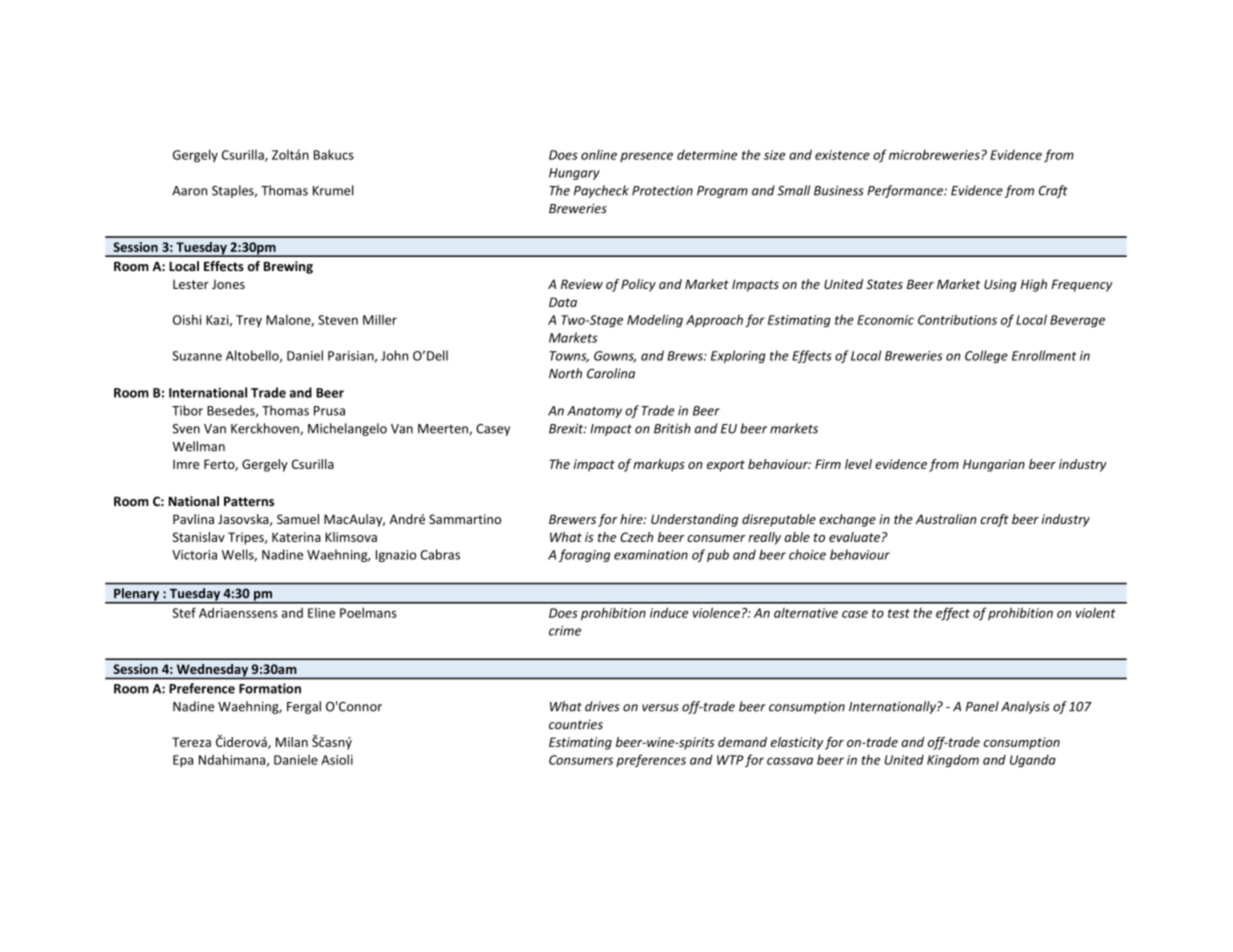 Image resolution: width=1233 pixels, height=952 pixels. What do you see at coordinates (945, 519) in the screenshot?
I see `Australian` at bounding box center [945, 519].
